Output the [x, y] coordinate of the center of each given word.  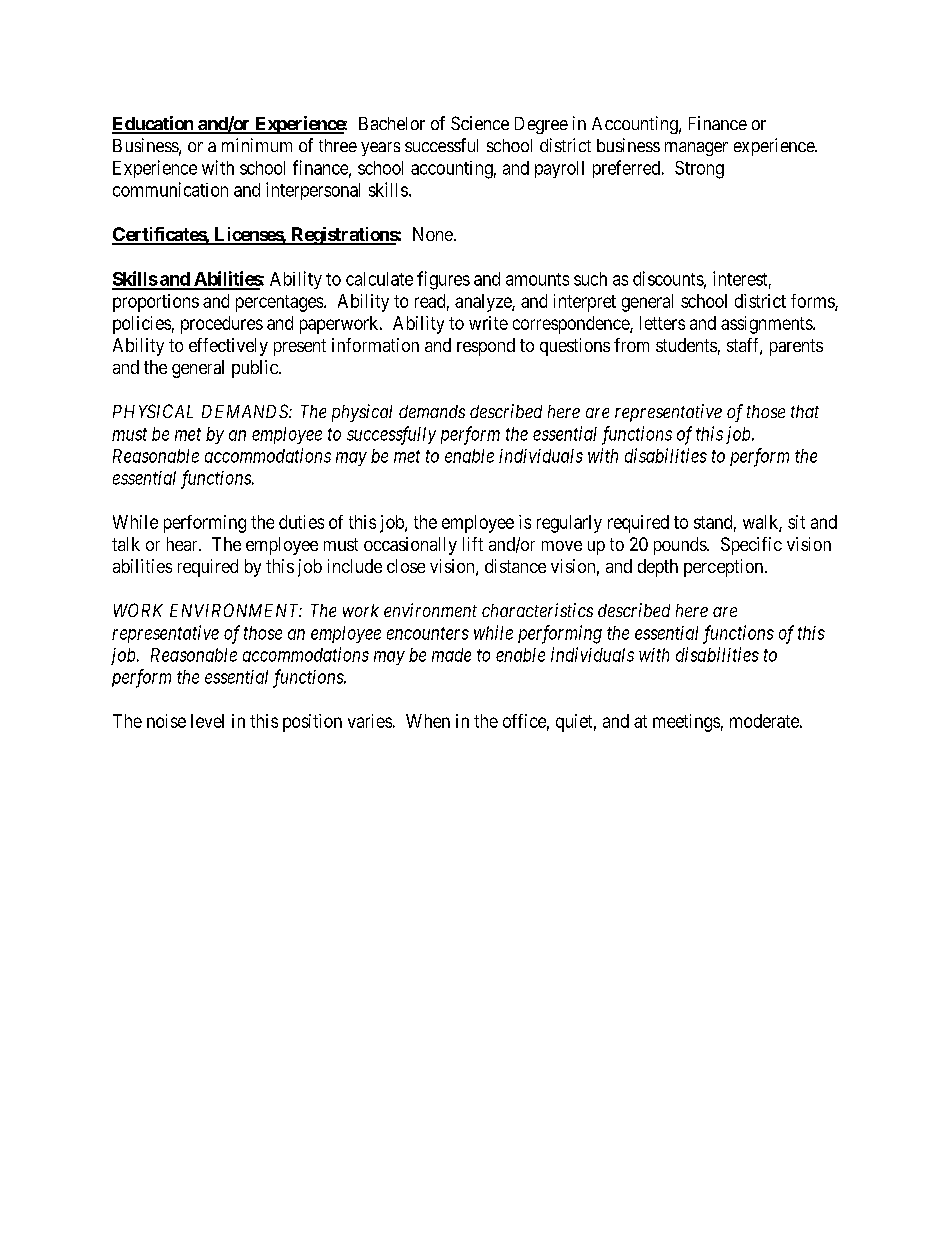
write [488, 323]
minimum [257, 145]
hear [183, 544]
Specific [751, 546]
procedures [222, 325]
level [207, 721]
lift [473, 544]
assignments [767, 325]
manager [696, 149]
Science [480, 123]
